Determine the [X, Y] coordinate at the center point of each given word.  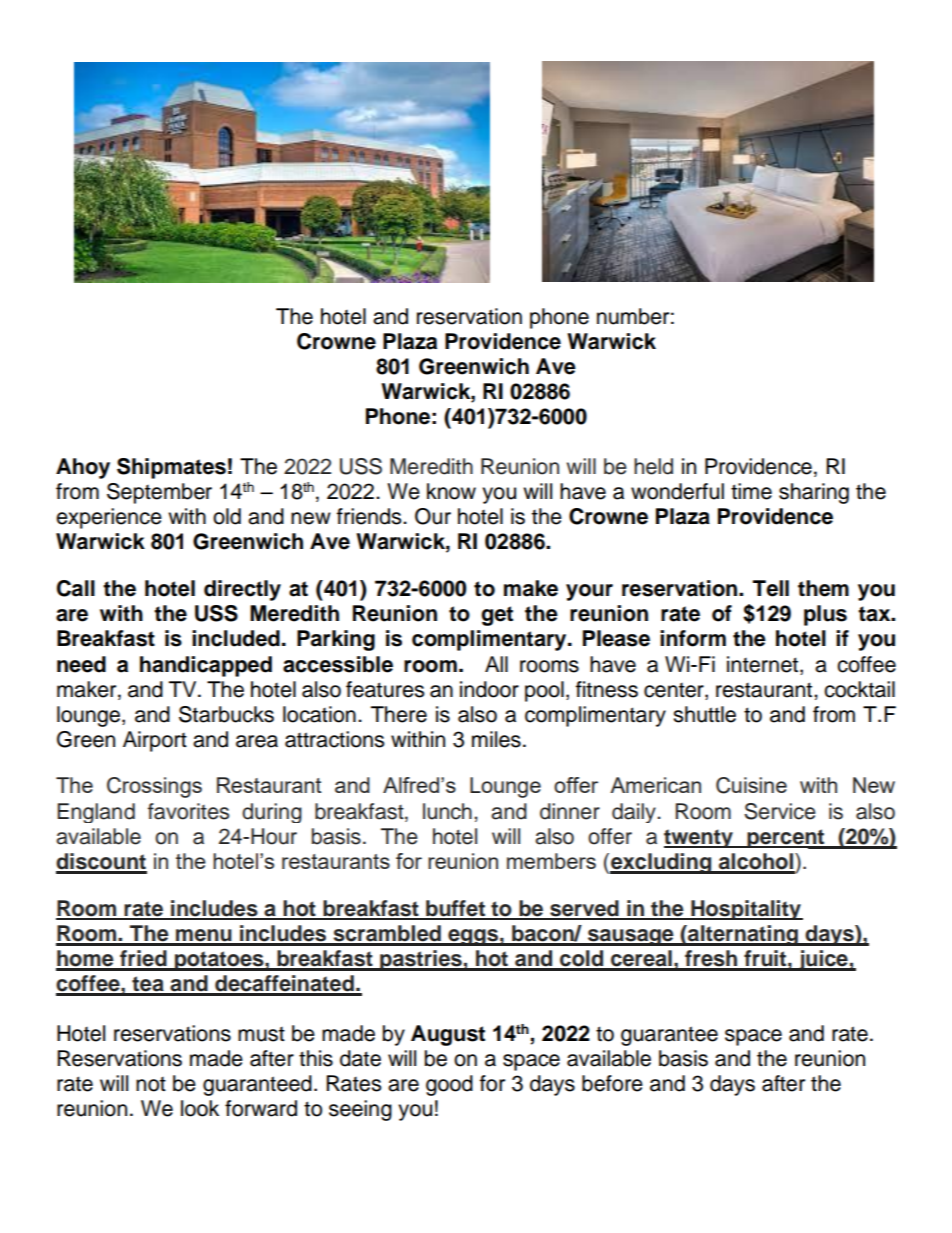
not [151, 1084]
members [551, 861]
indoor [489, 689]
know [451, 491]
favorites [188, 811]
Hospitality [746, 910]
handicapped [206, 666]
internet [762, 664]
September [159, 493]
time [751, 491]
